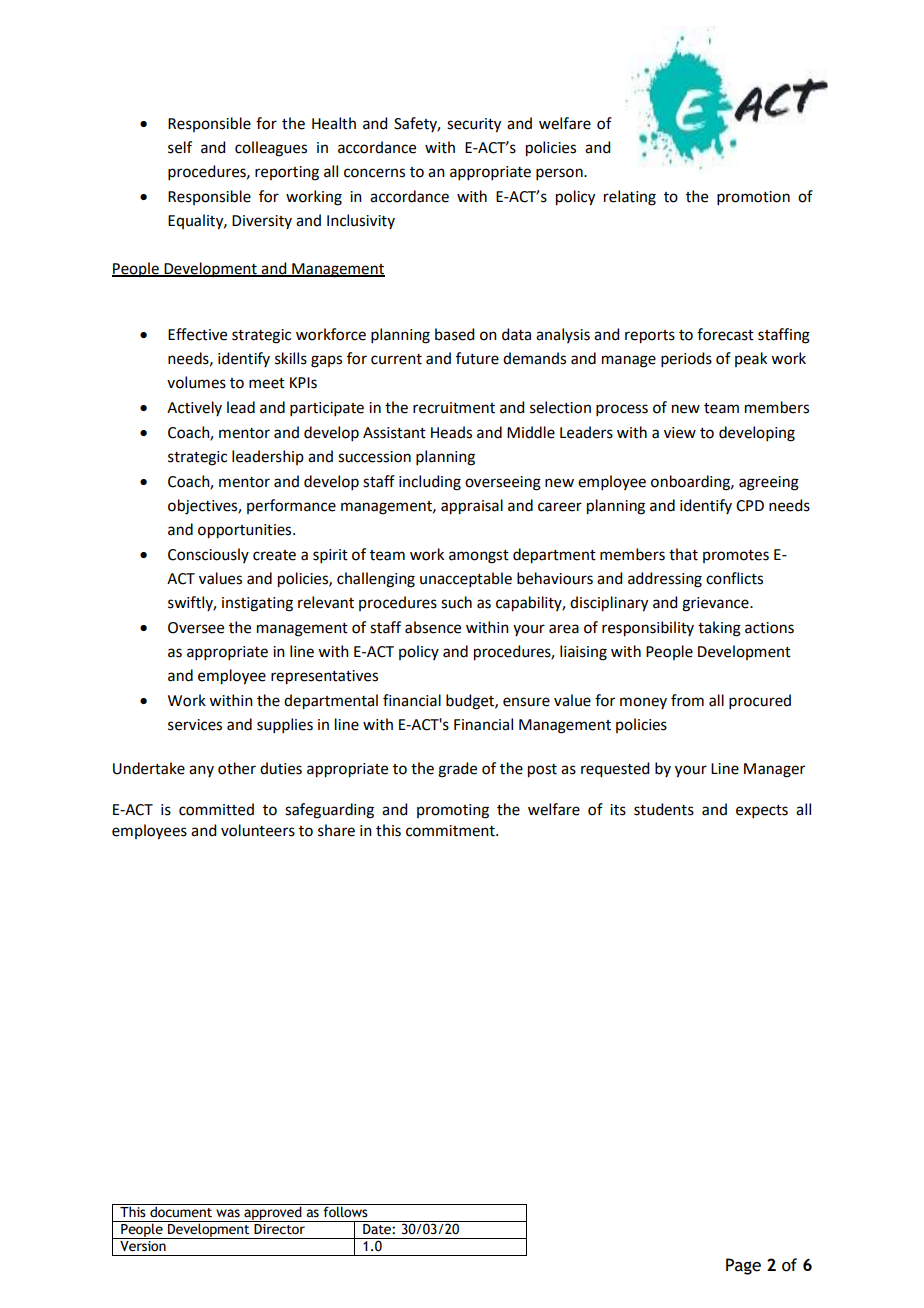  Describe the element at coordinates (743, 1266) in the image. I see `Page` at that location.
